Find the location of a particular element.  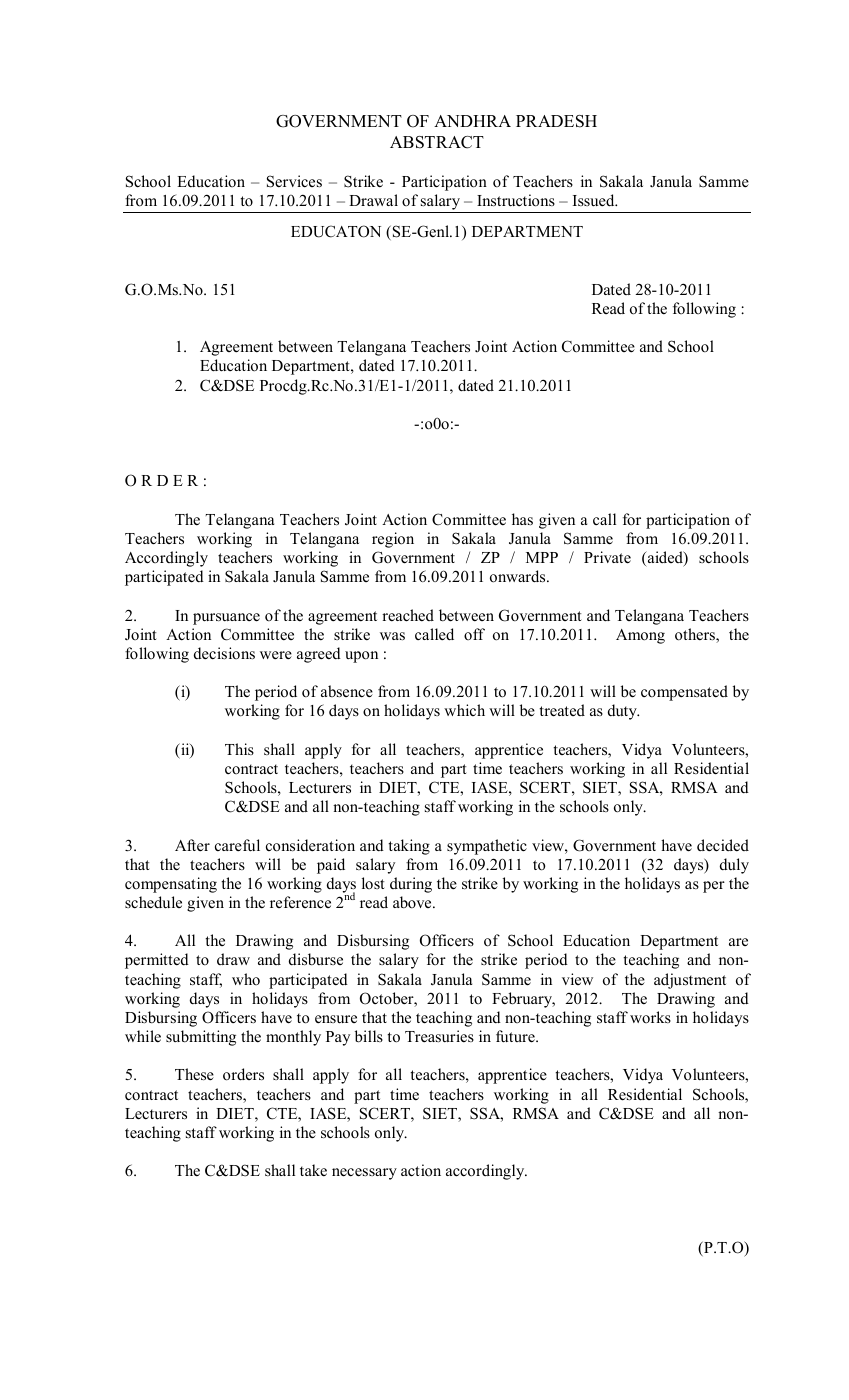

ABSTRACT is located at coordinates (437, 142).
